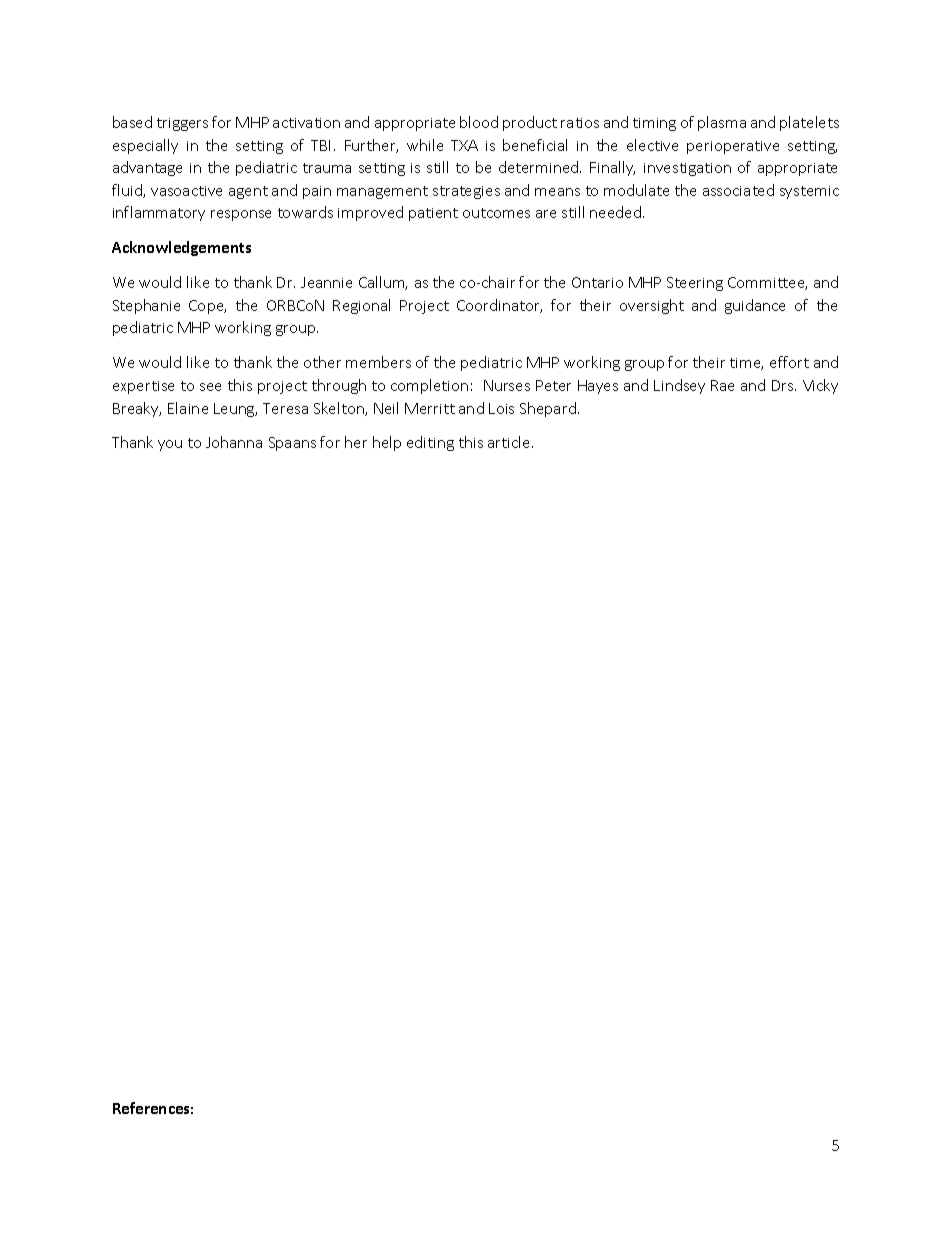 The width and height of the screenshot is (952, 1233). What do you see at coordinates (433, 214) in the screenshot?
I see `patient` at bounding box center [433, 214].
